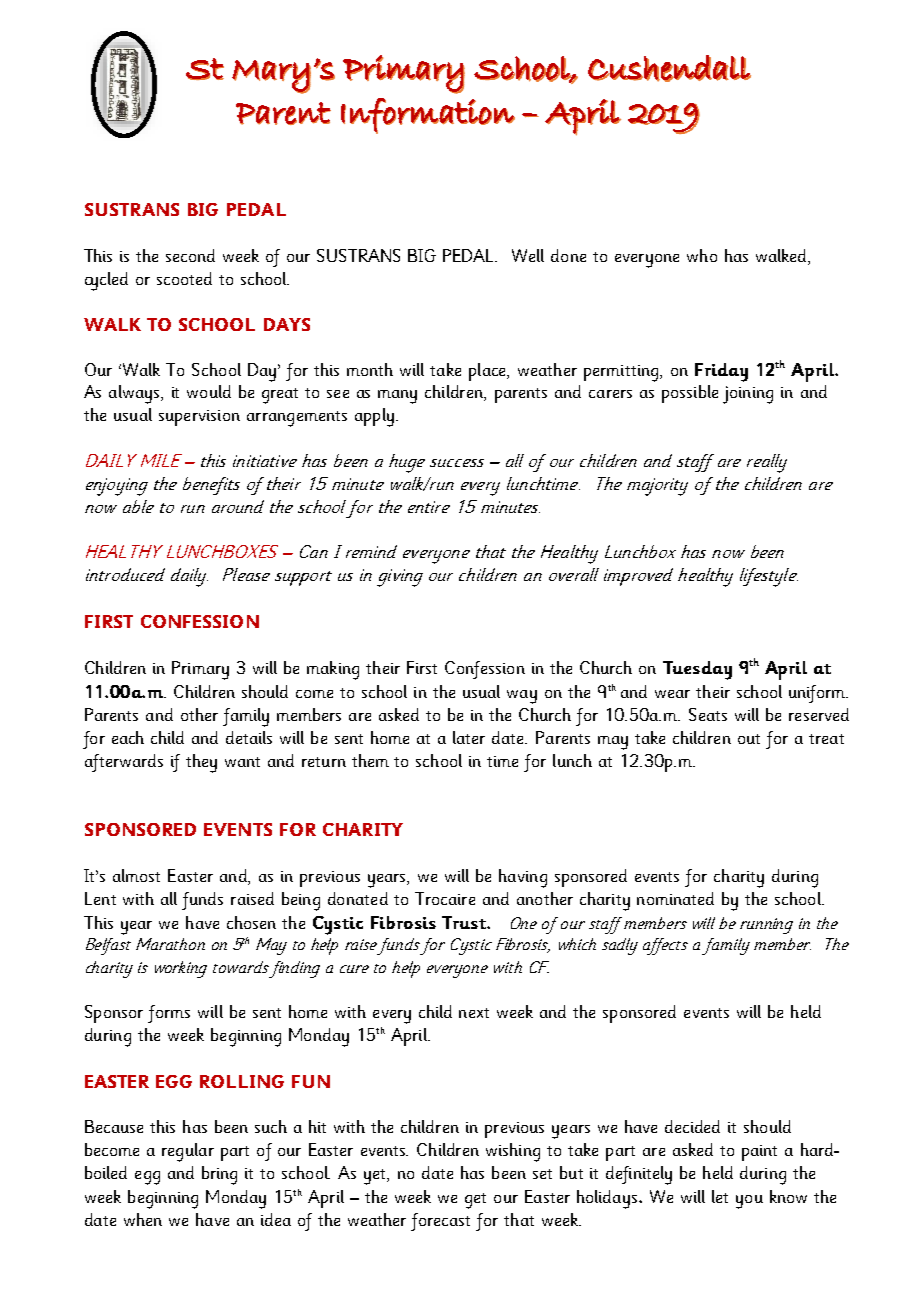 Image resolution: width=924 pixels, height=1308 pixels. Describe the element at coordinates (219, 1175) in the page. I see `bring` at that location.
